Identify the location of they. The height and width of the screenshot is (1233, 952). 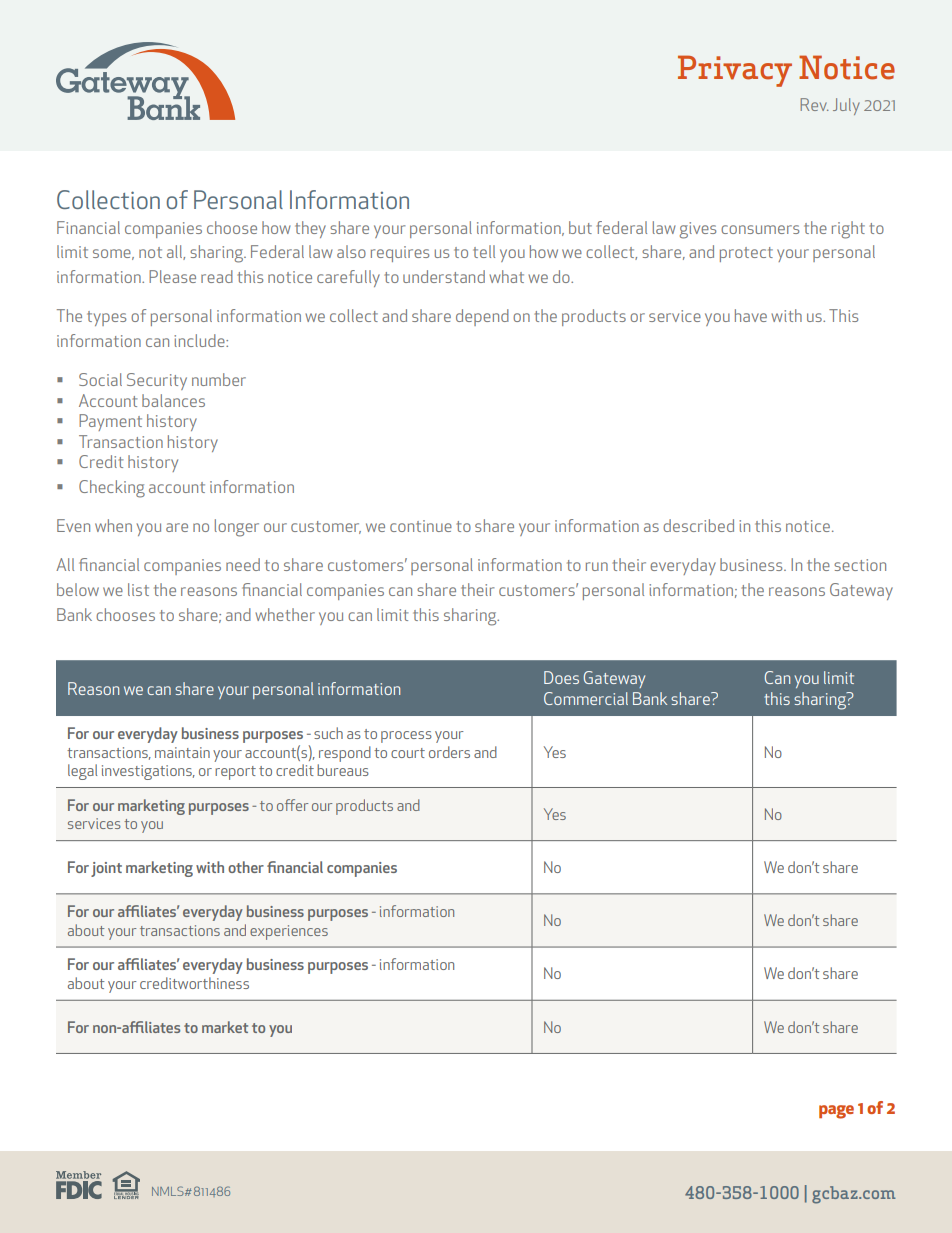
(310, 229).
